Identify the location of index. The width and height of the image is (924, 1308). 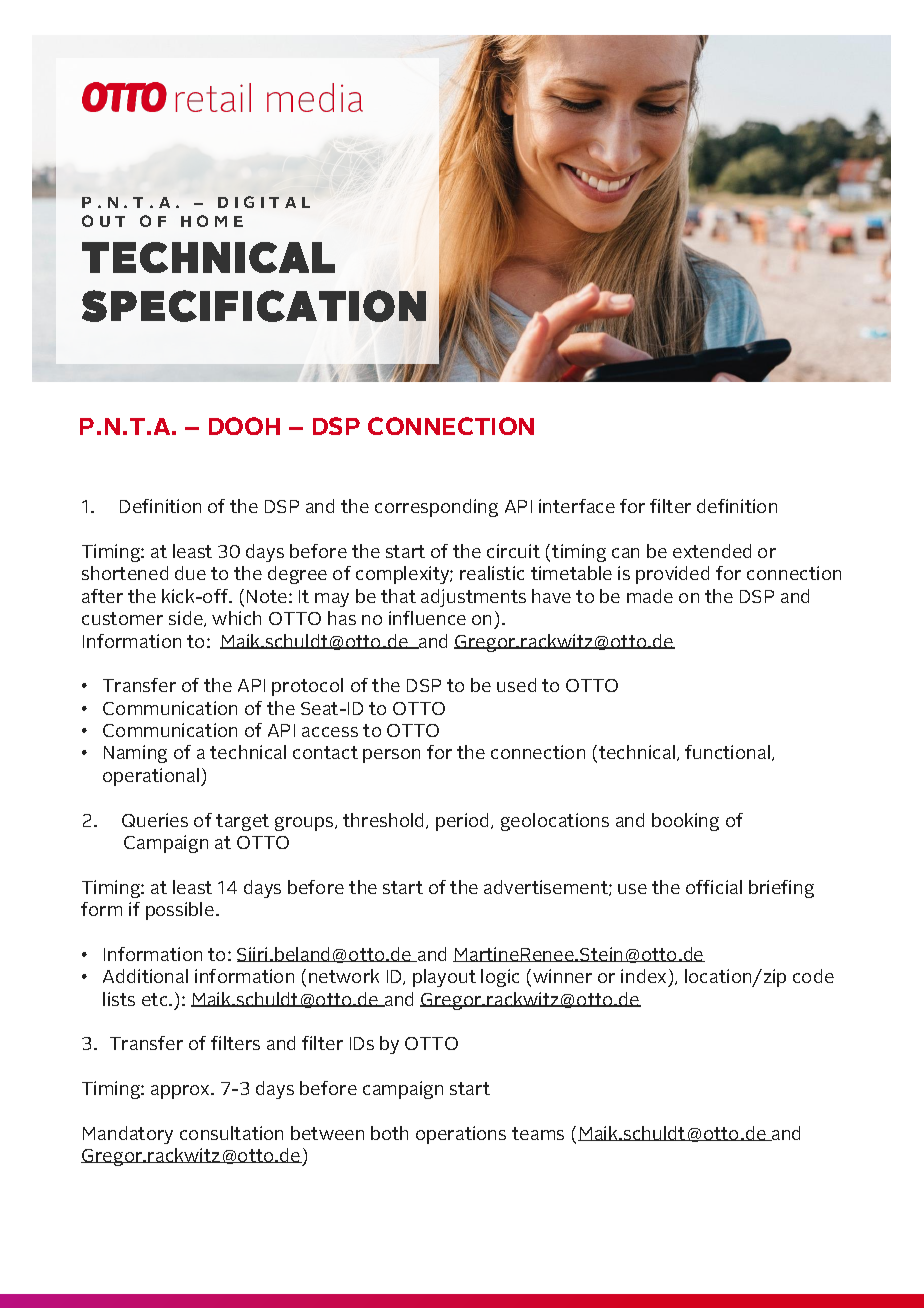
(643, 976).
